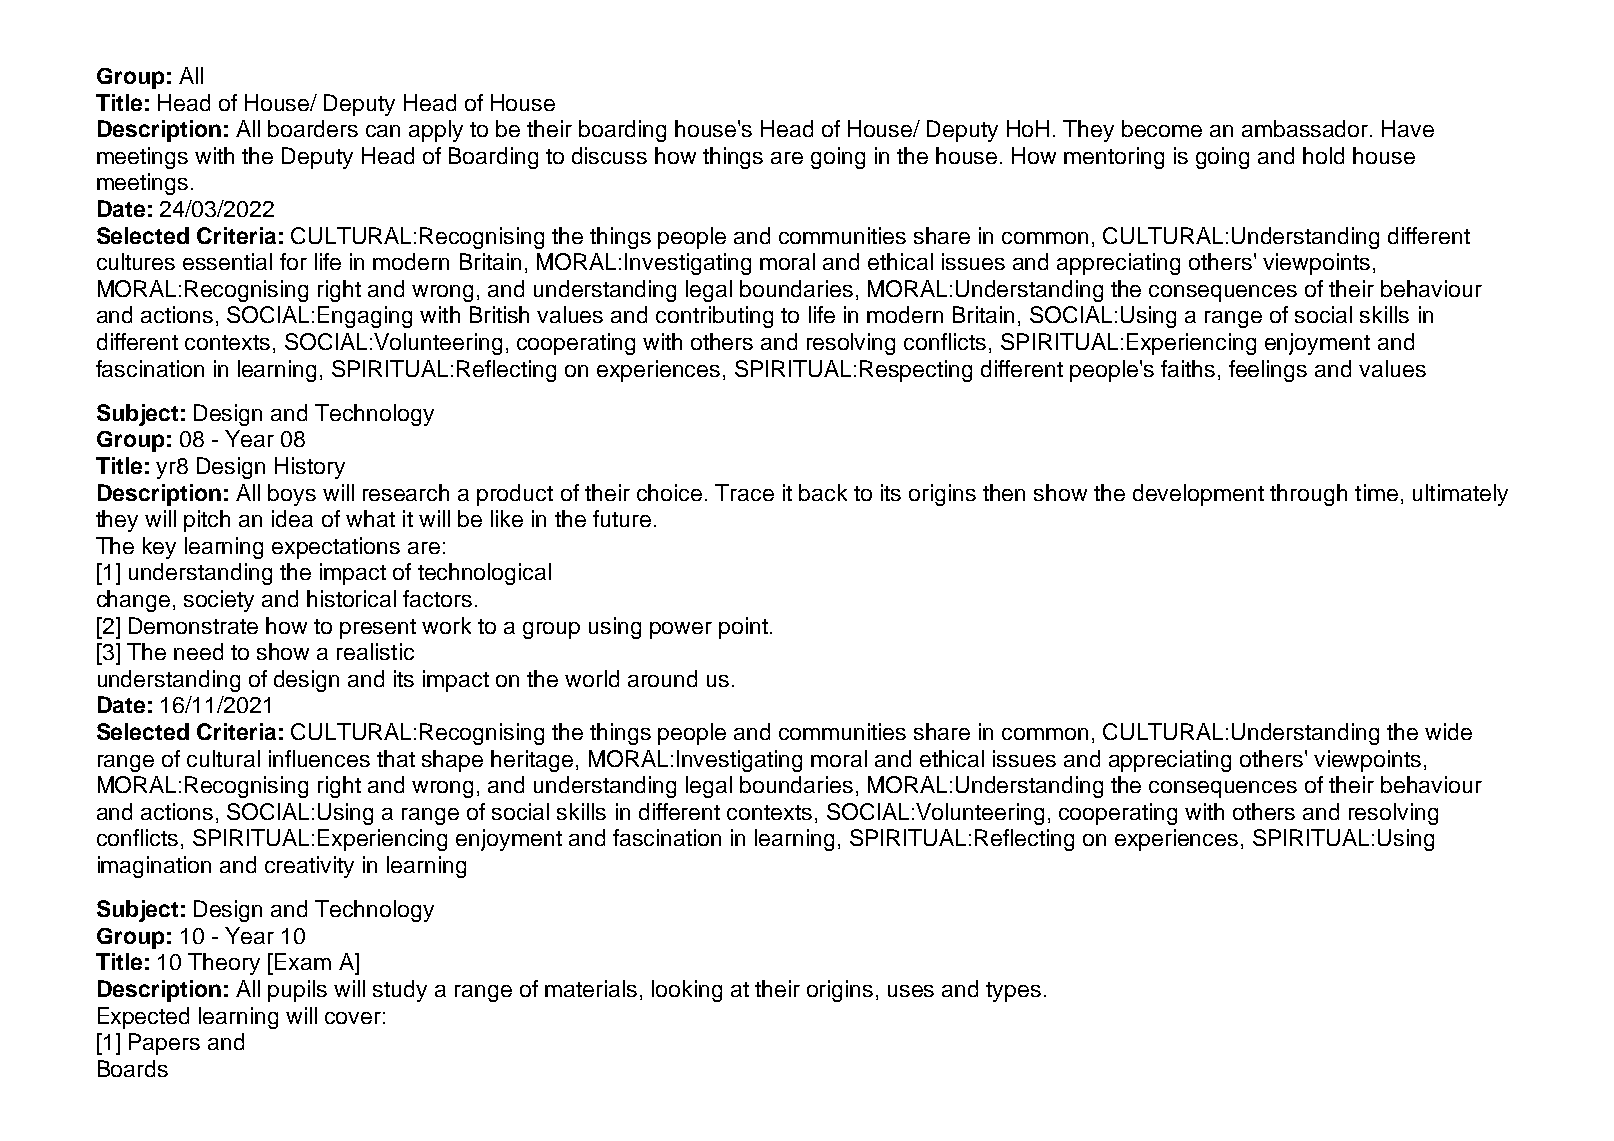 The height and width of the image is (1141, 1614). What do you see at coordinates (313, 128) in the image?
I see `boarders` at bounding box center [313, 128].
